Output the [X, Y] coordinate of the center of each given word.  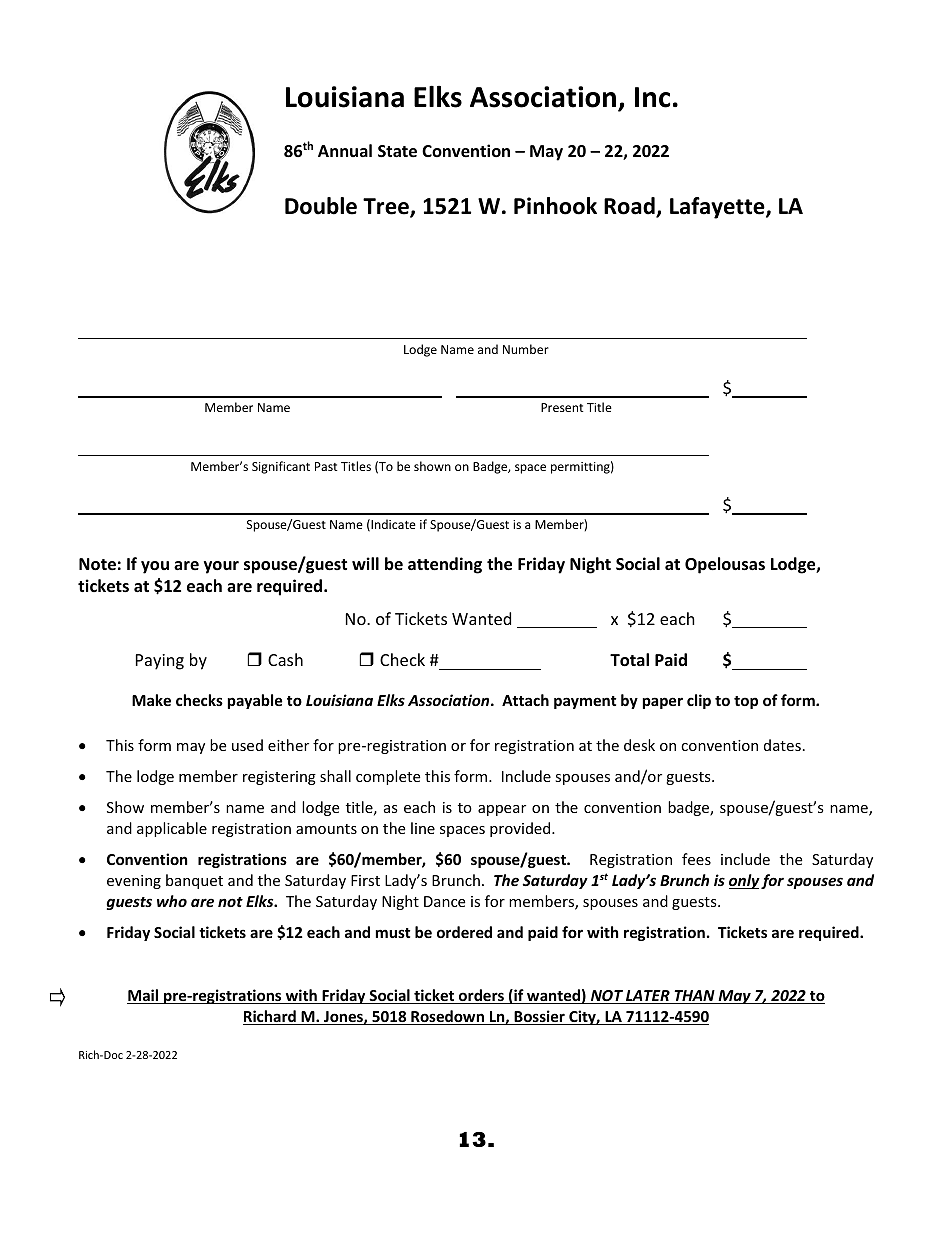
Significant [281, 467]
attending [445, 565]
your [221, 567]
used [247, 745]
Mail [144, 996]
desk [639, 745]
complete [388, 777]
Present [562, 407]
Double [321, 206]
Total [629, 660]
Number [526, 349]
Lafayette [718, 208]
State [397, 151]
